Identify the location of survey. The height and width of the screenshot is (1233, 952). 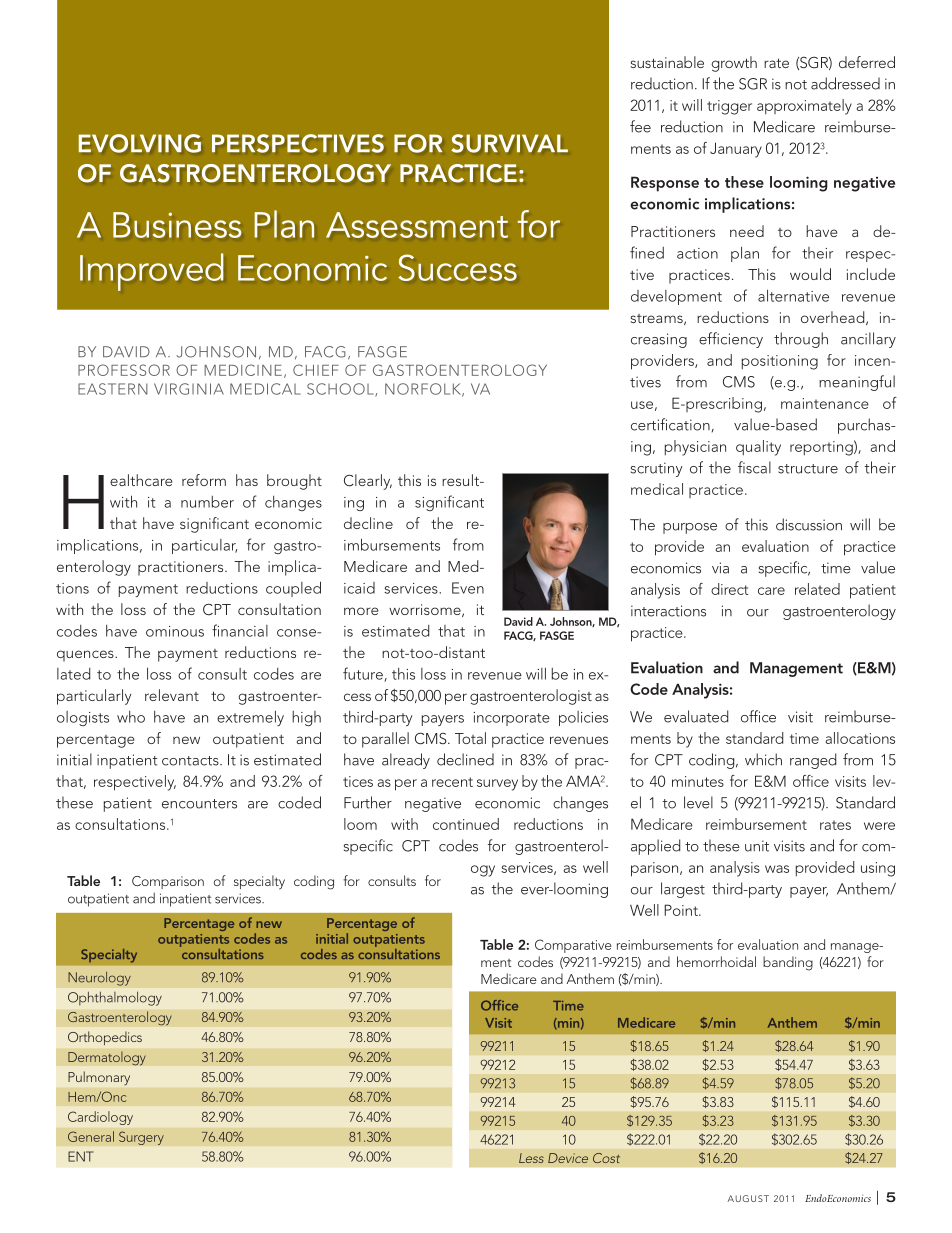
(497, 785).
